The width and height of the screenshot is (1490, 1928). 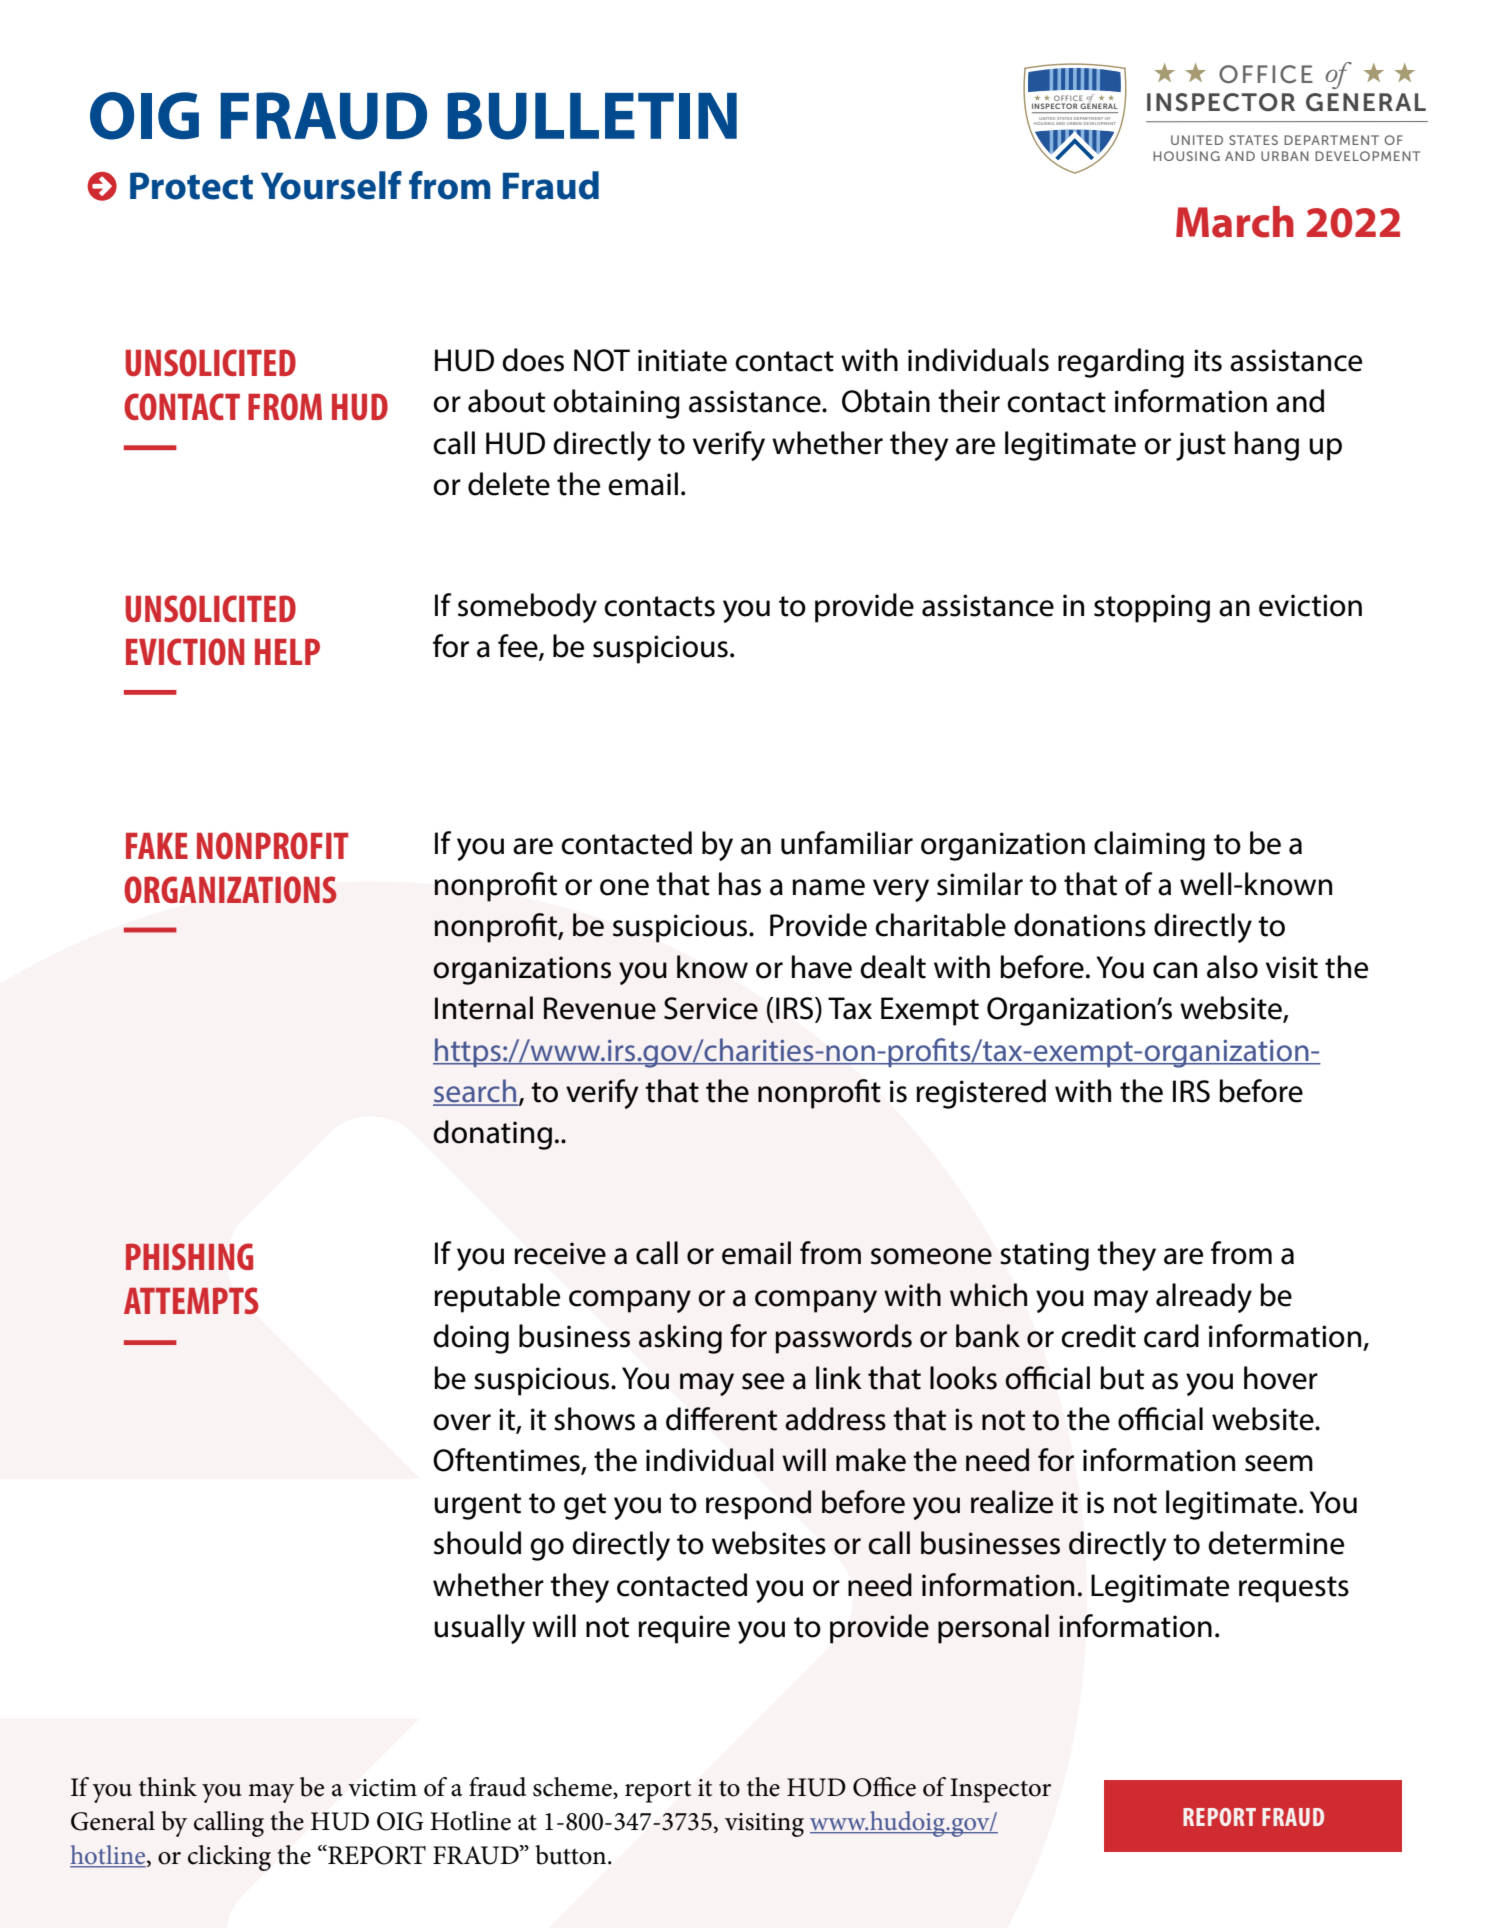 I want to click on scheme, so click(x=573, y=1788).
